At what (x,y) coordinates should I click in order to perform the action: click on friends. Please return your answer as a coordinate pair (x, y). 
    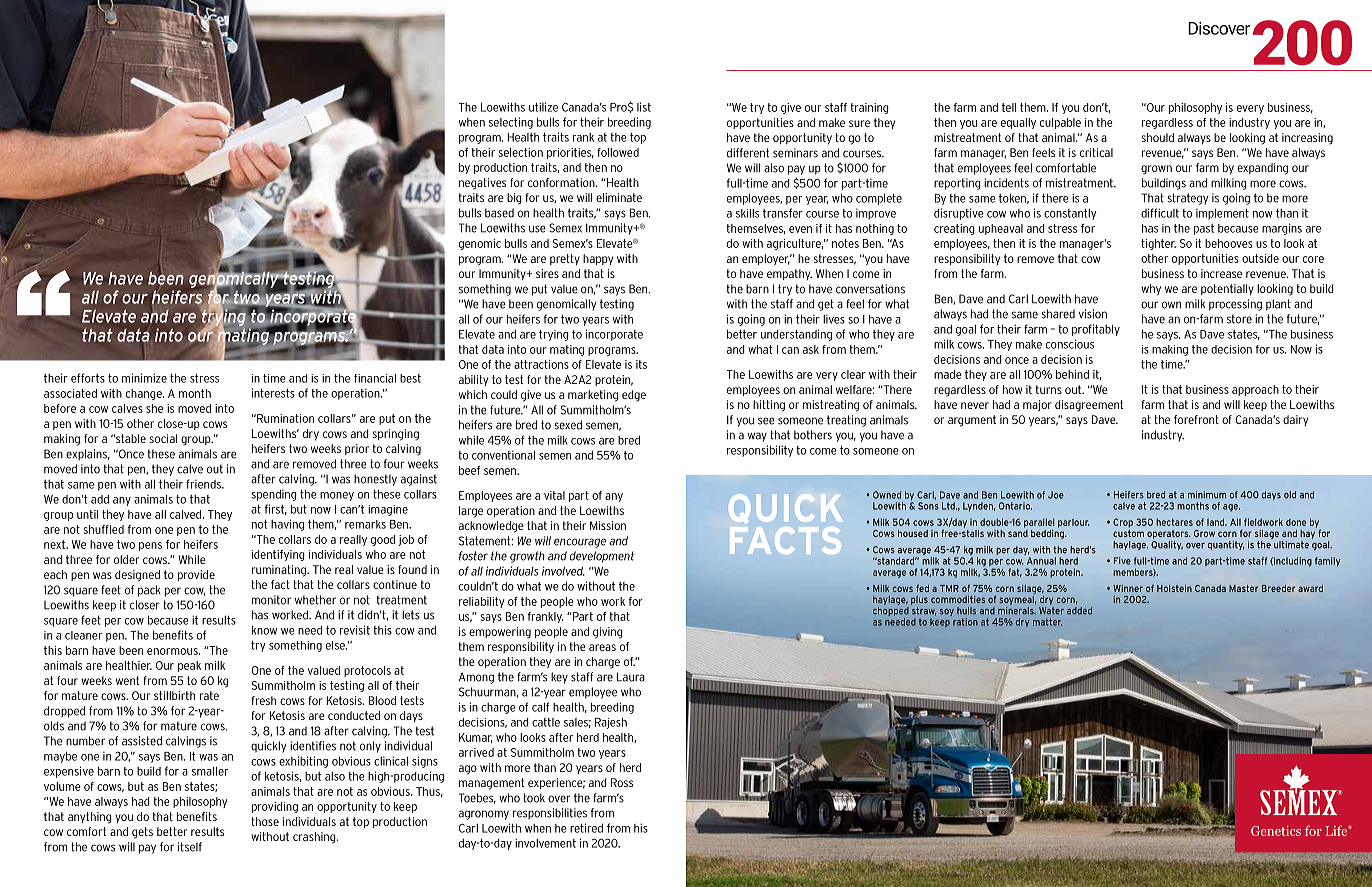
    Looking at the image, I should click on (205, 484).
